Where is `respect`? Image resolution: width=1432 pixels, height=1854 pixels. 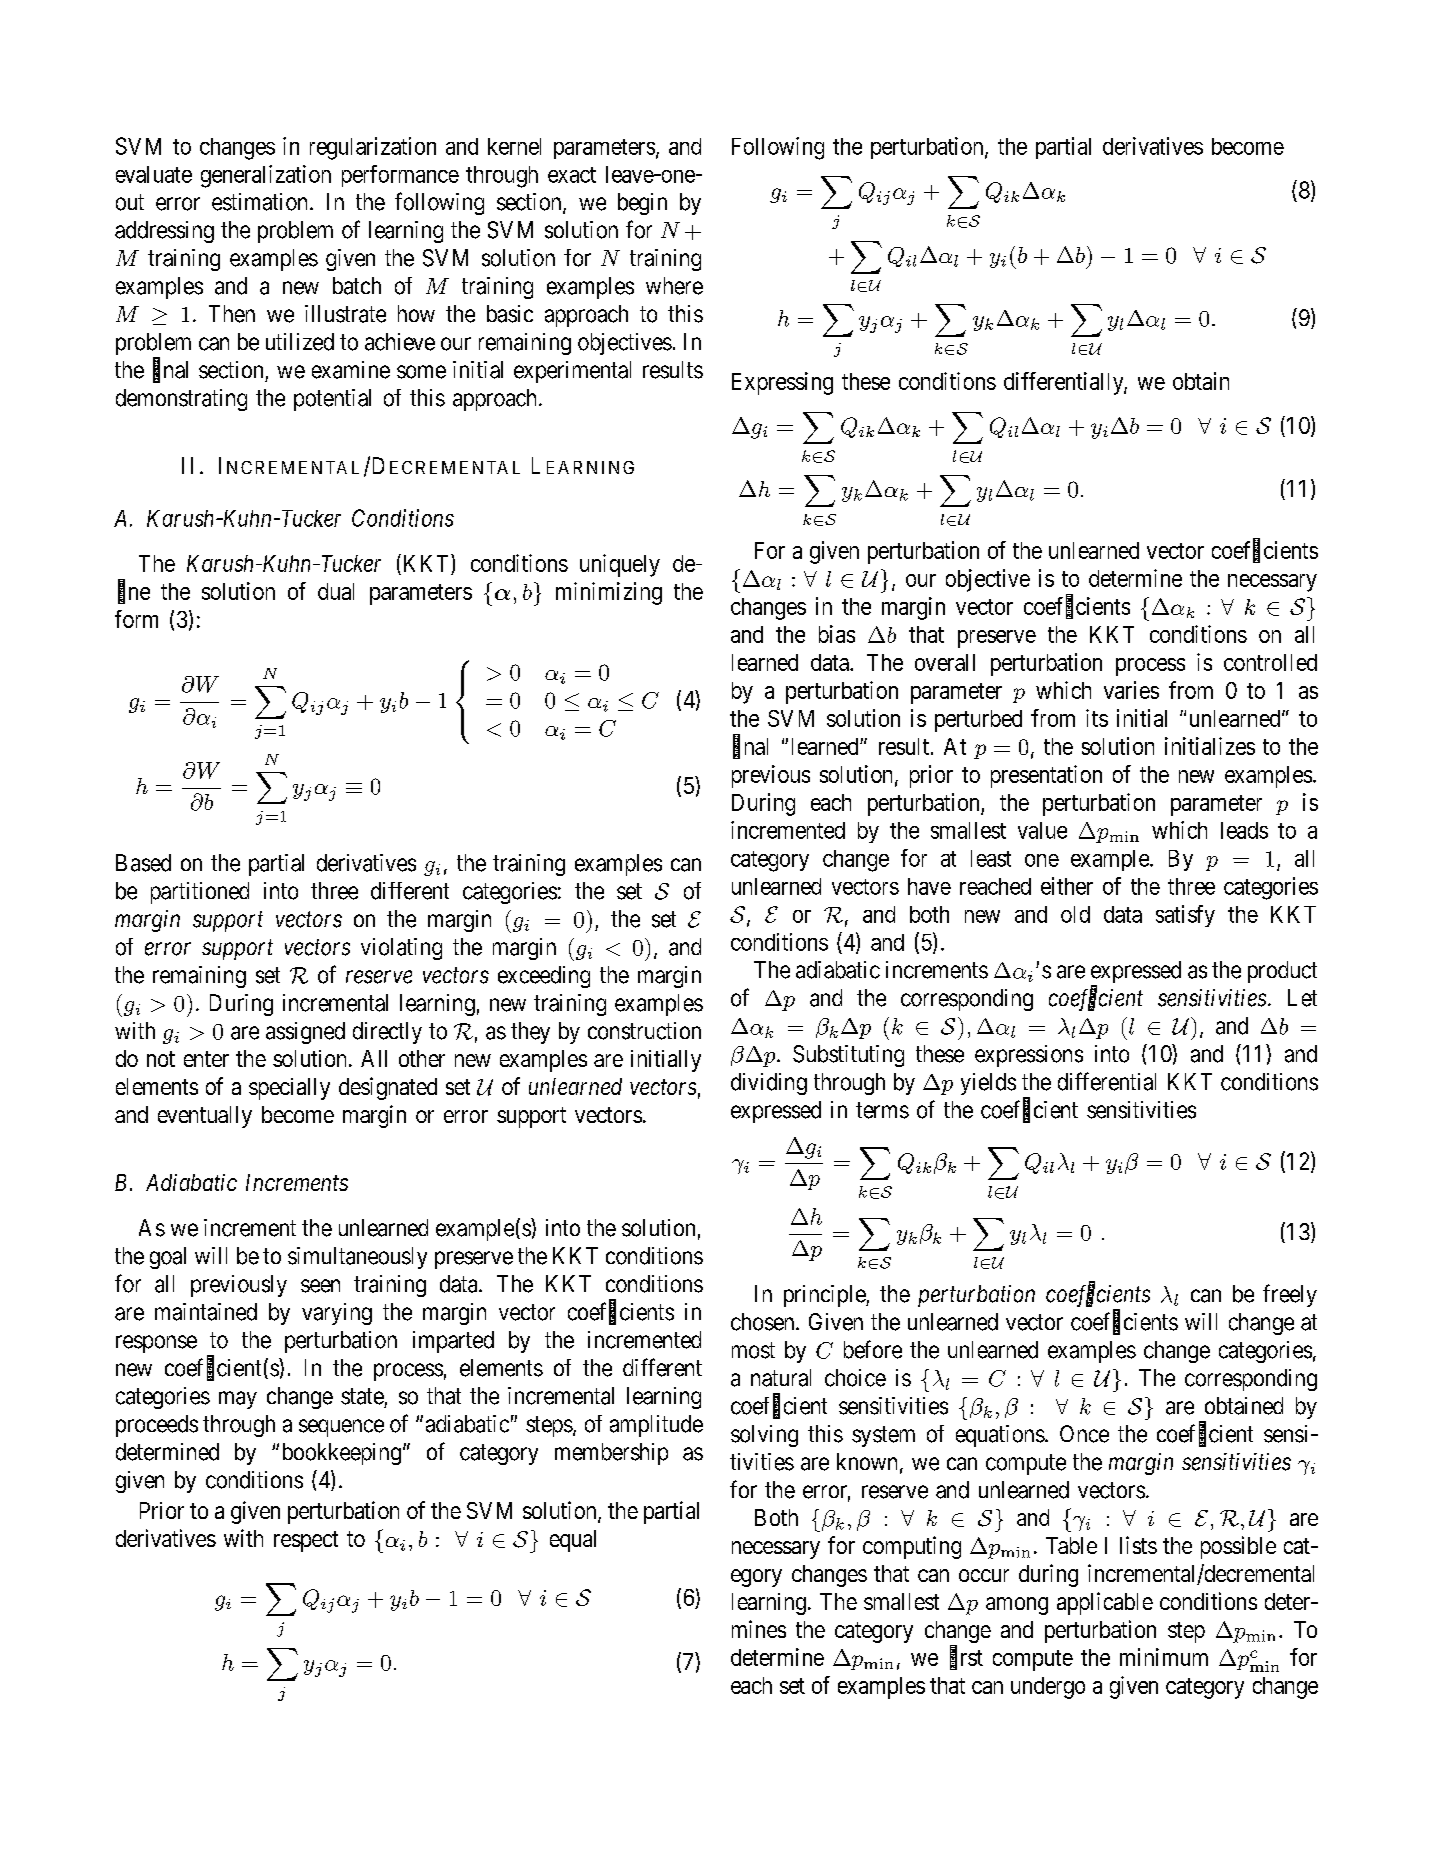 respect is located at coordinates (306, 1541).
